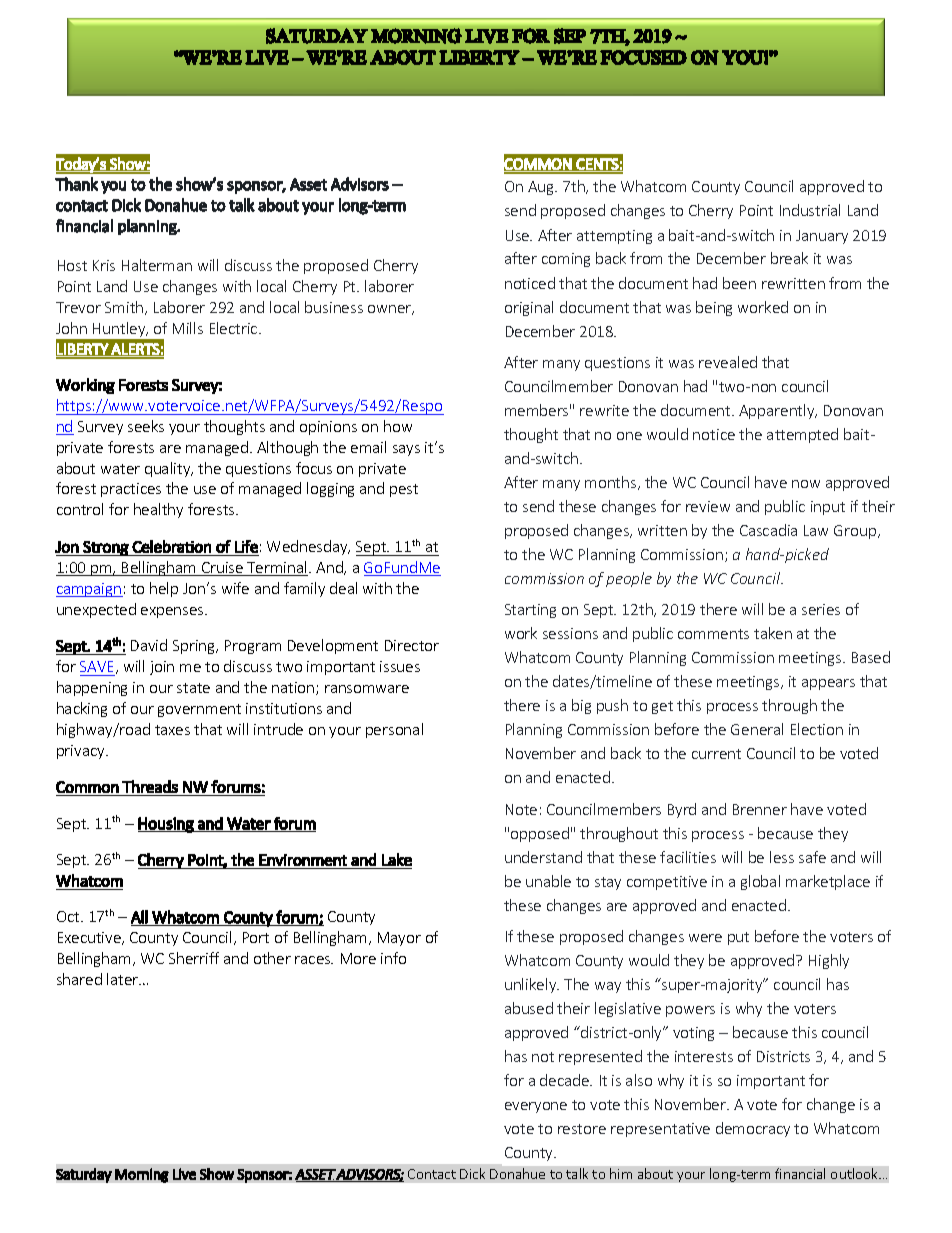 Image resolution: width=952 pixels, height=1233 pixels. What do you see at coordinates (542, 188) in the image?
I see `Aug` at bounding box center [542, 188].
